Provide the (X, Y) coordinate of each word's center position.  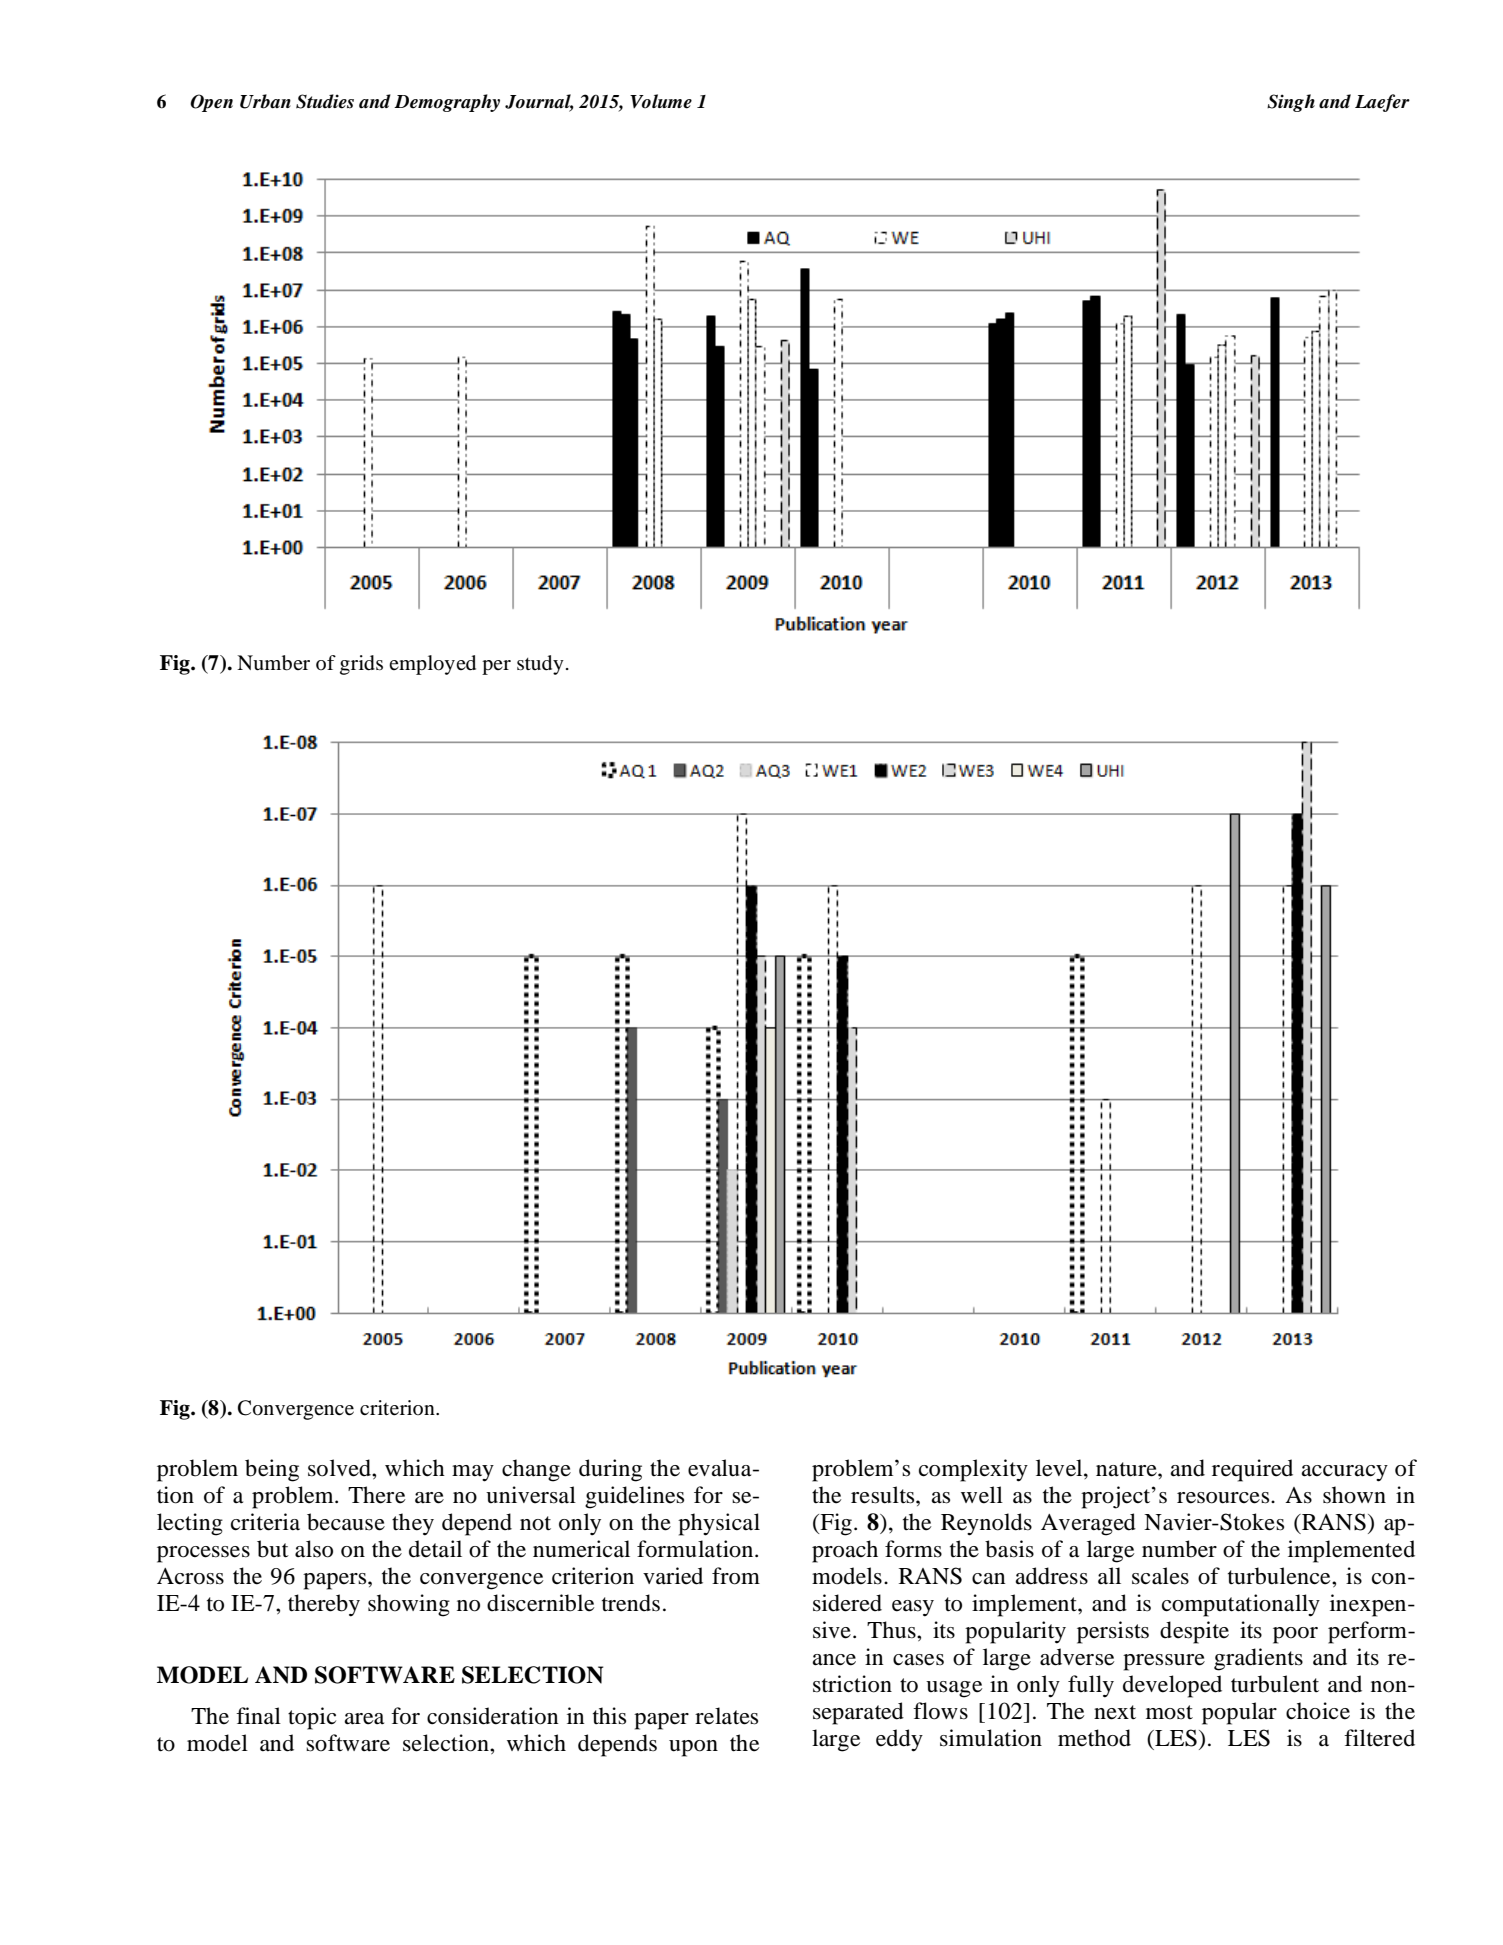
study (540, 665)
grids (361, 665)
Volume (661, 101)
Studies (325, 101)
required (1252, 1470)
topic (312, 1718)
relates (726, 1716)
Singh (1291, 103)
